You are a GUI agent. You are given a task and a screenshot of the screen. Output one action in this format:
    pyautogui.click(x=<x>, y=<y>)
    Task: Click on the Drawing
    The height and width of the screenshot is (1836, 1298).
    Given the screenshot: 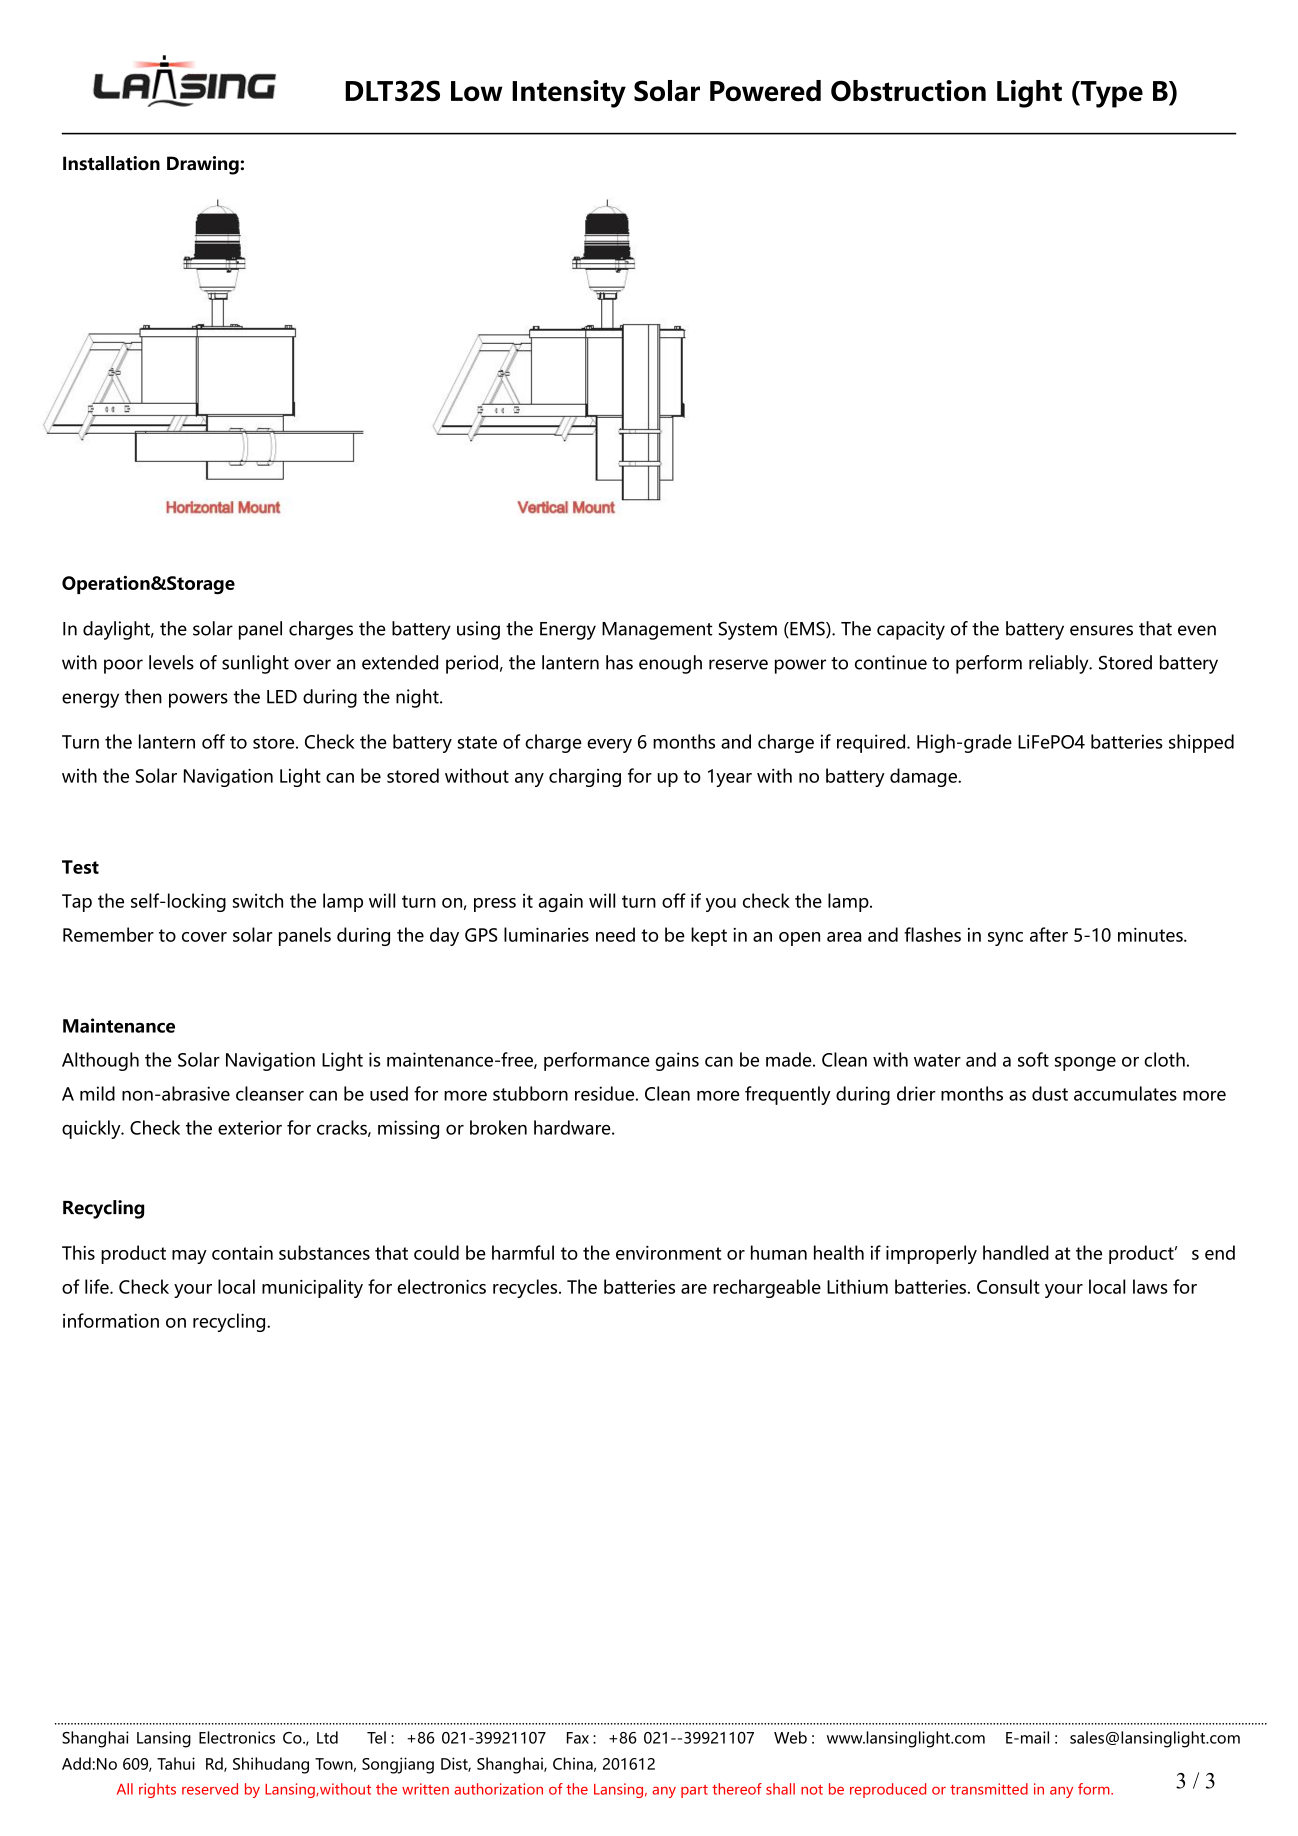 What is the action you would take?
    pyautogui.click(x=204, y=165)
